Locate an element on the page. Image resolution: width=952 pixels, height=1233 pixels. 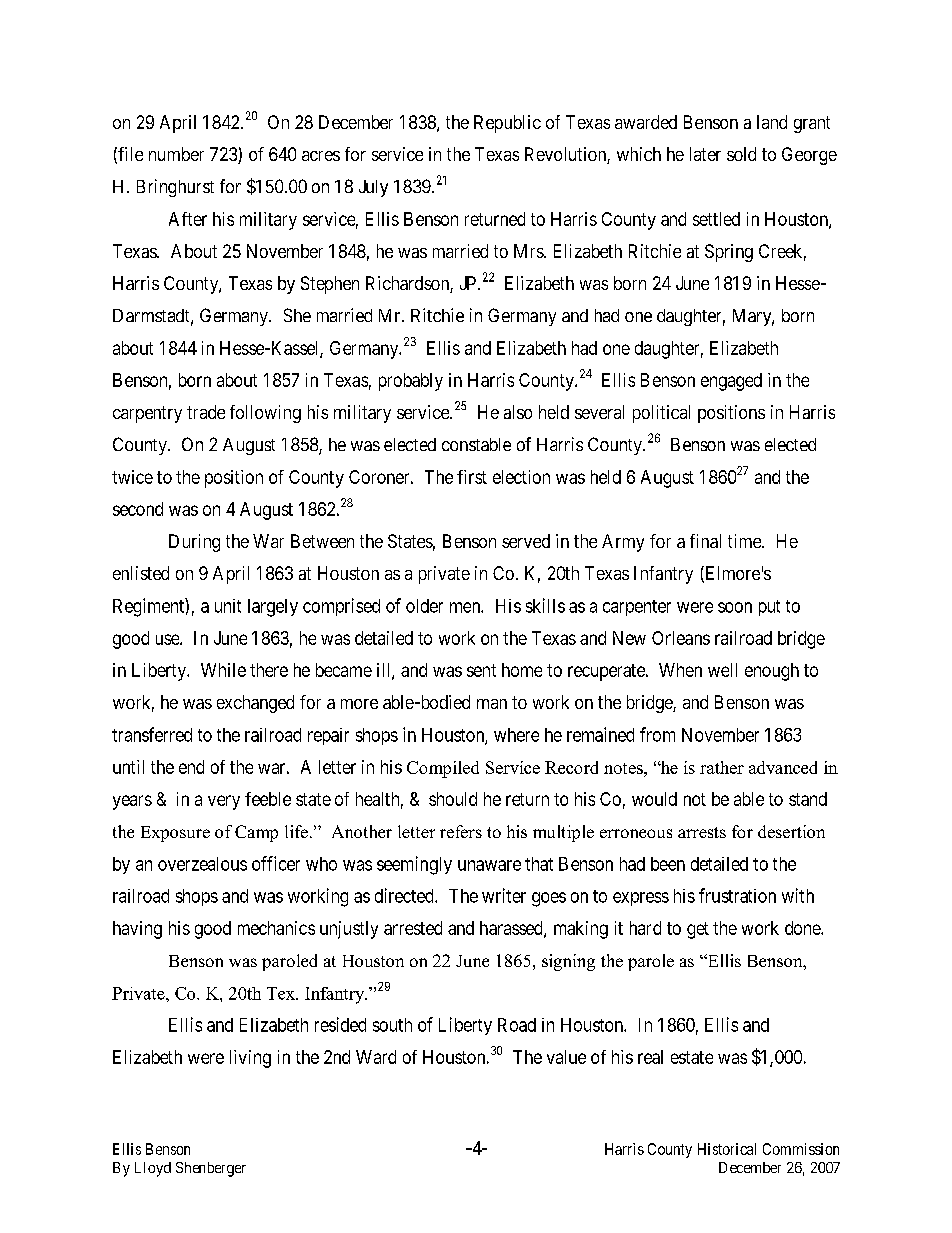
Lloyd is located at coordinates (153, 1169).
